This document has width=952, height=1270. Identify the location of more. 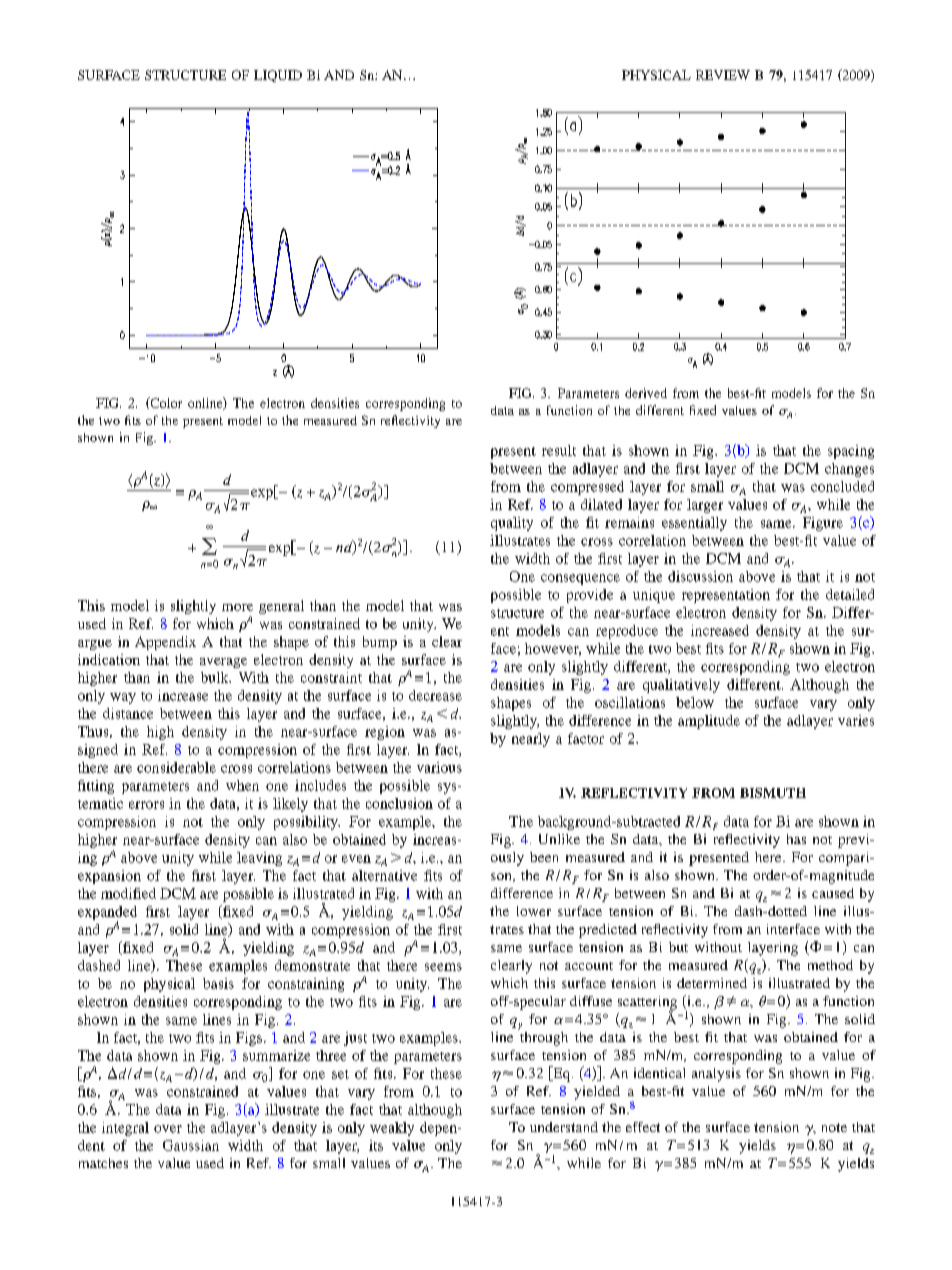
(237, 607).
